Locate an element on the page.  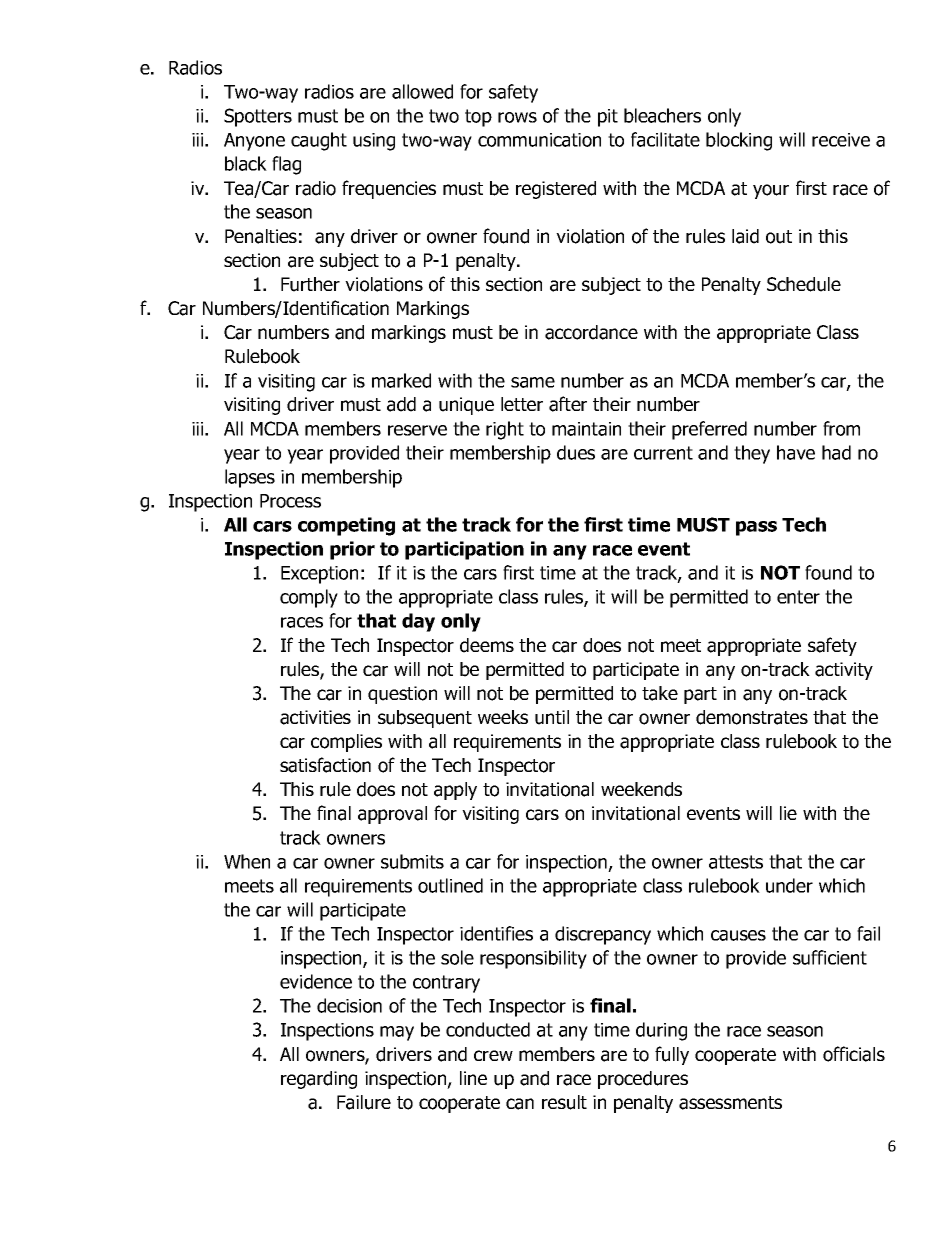
comply is located at coordinates (309, 598).
